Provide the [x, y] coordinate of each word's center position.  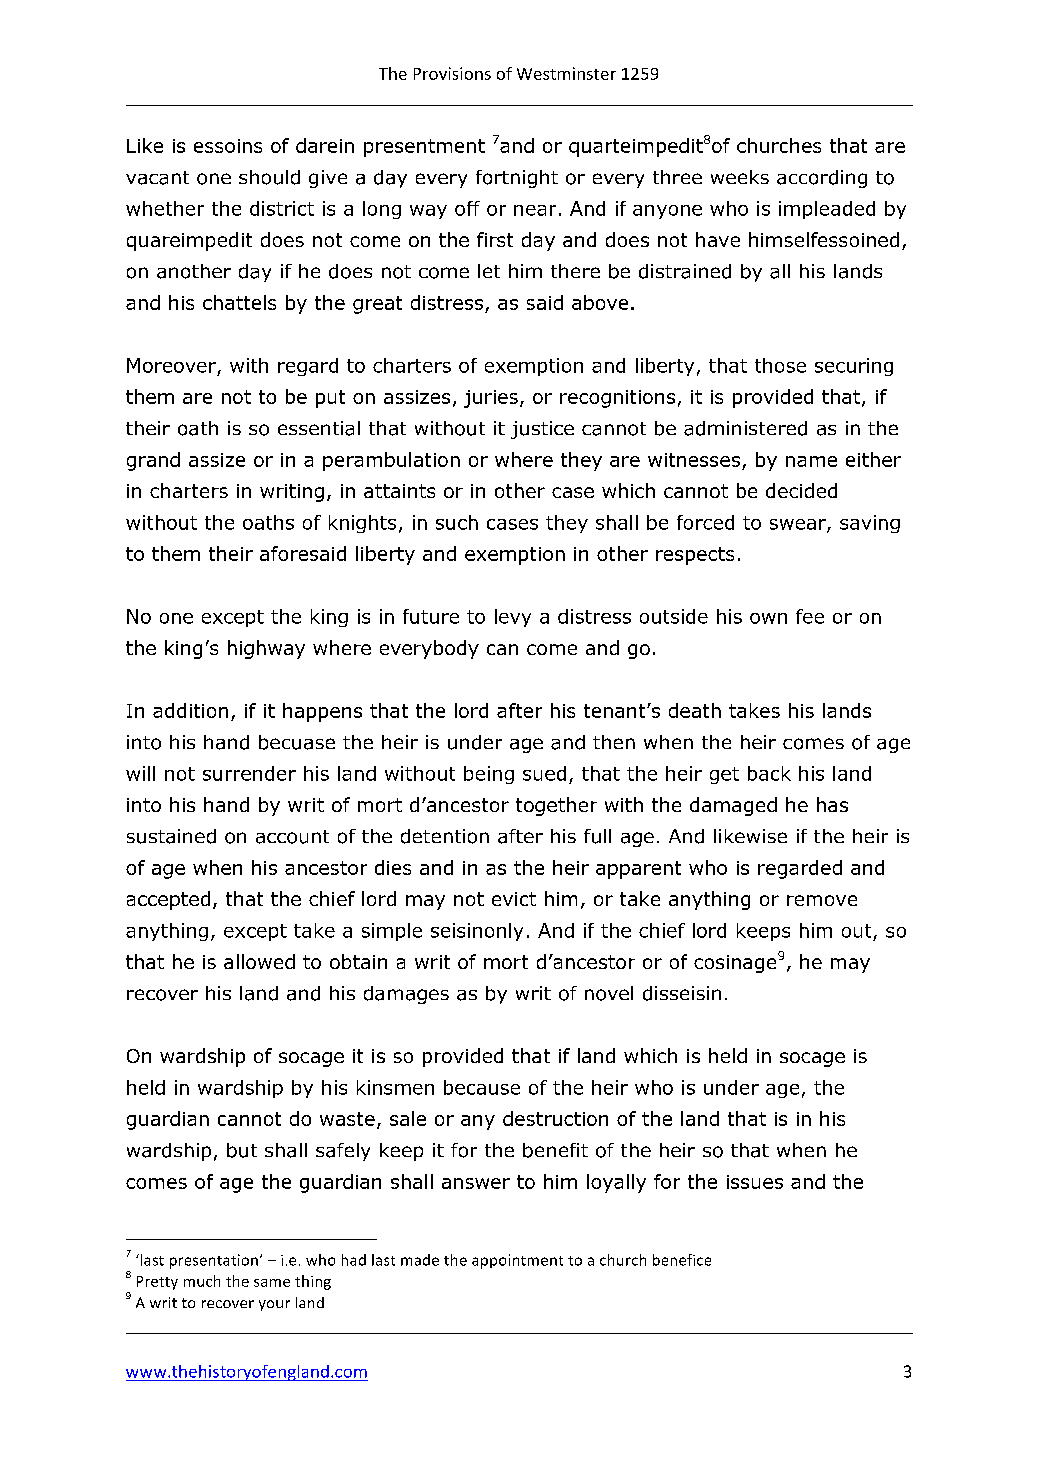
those [780, 365]
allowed [259, 961]
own [768, 618]
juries [491, 399]
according [822, 179]
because [482, 1087]
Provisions [452, 73]
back [769, 773]
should [269, 177]
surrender [249, 773]
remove [822, 900]
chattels [239, 302]
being [489, 775]
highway [266, 649]
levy [513, 618]
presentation [214, 1261]
